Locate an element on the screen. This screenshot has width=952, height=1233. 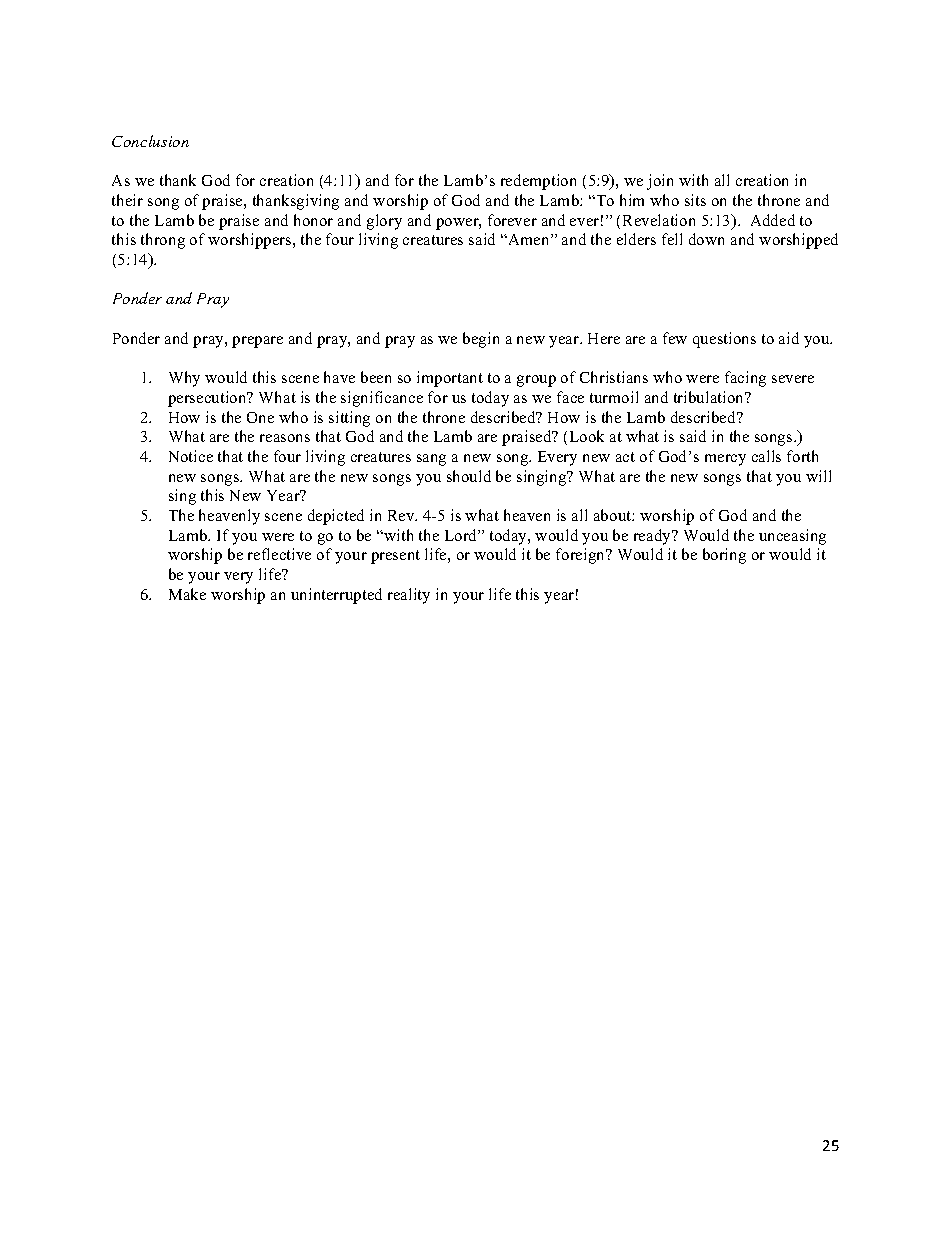
redemption is located at coordinates (538, 182).
